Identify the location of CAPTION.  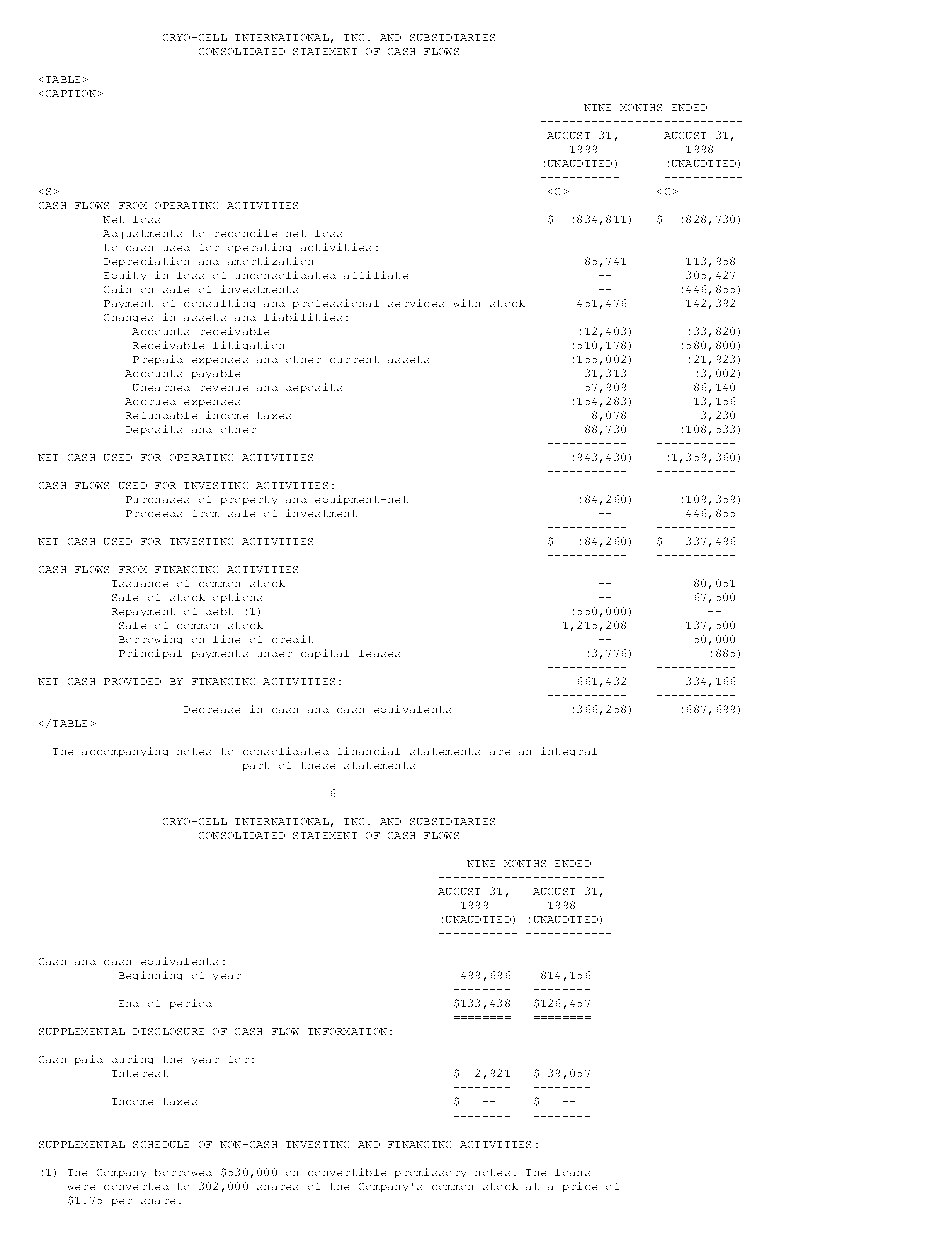
(71, 93).
